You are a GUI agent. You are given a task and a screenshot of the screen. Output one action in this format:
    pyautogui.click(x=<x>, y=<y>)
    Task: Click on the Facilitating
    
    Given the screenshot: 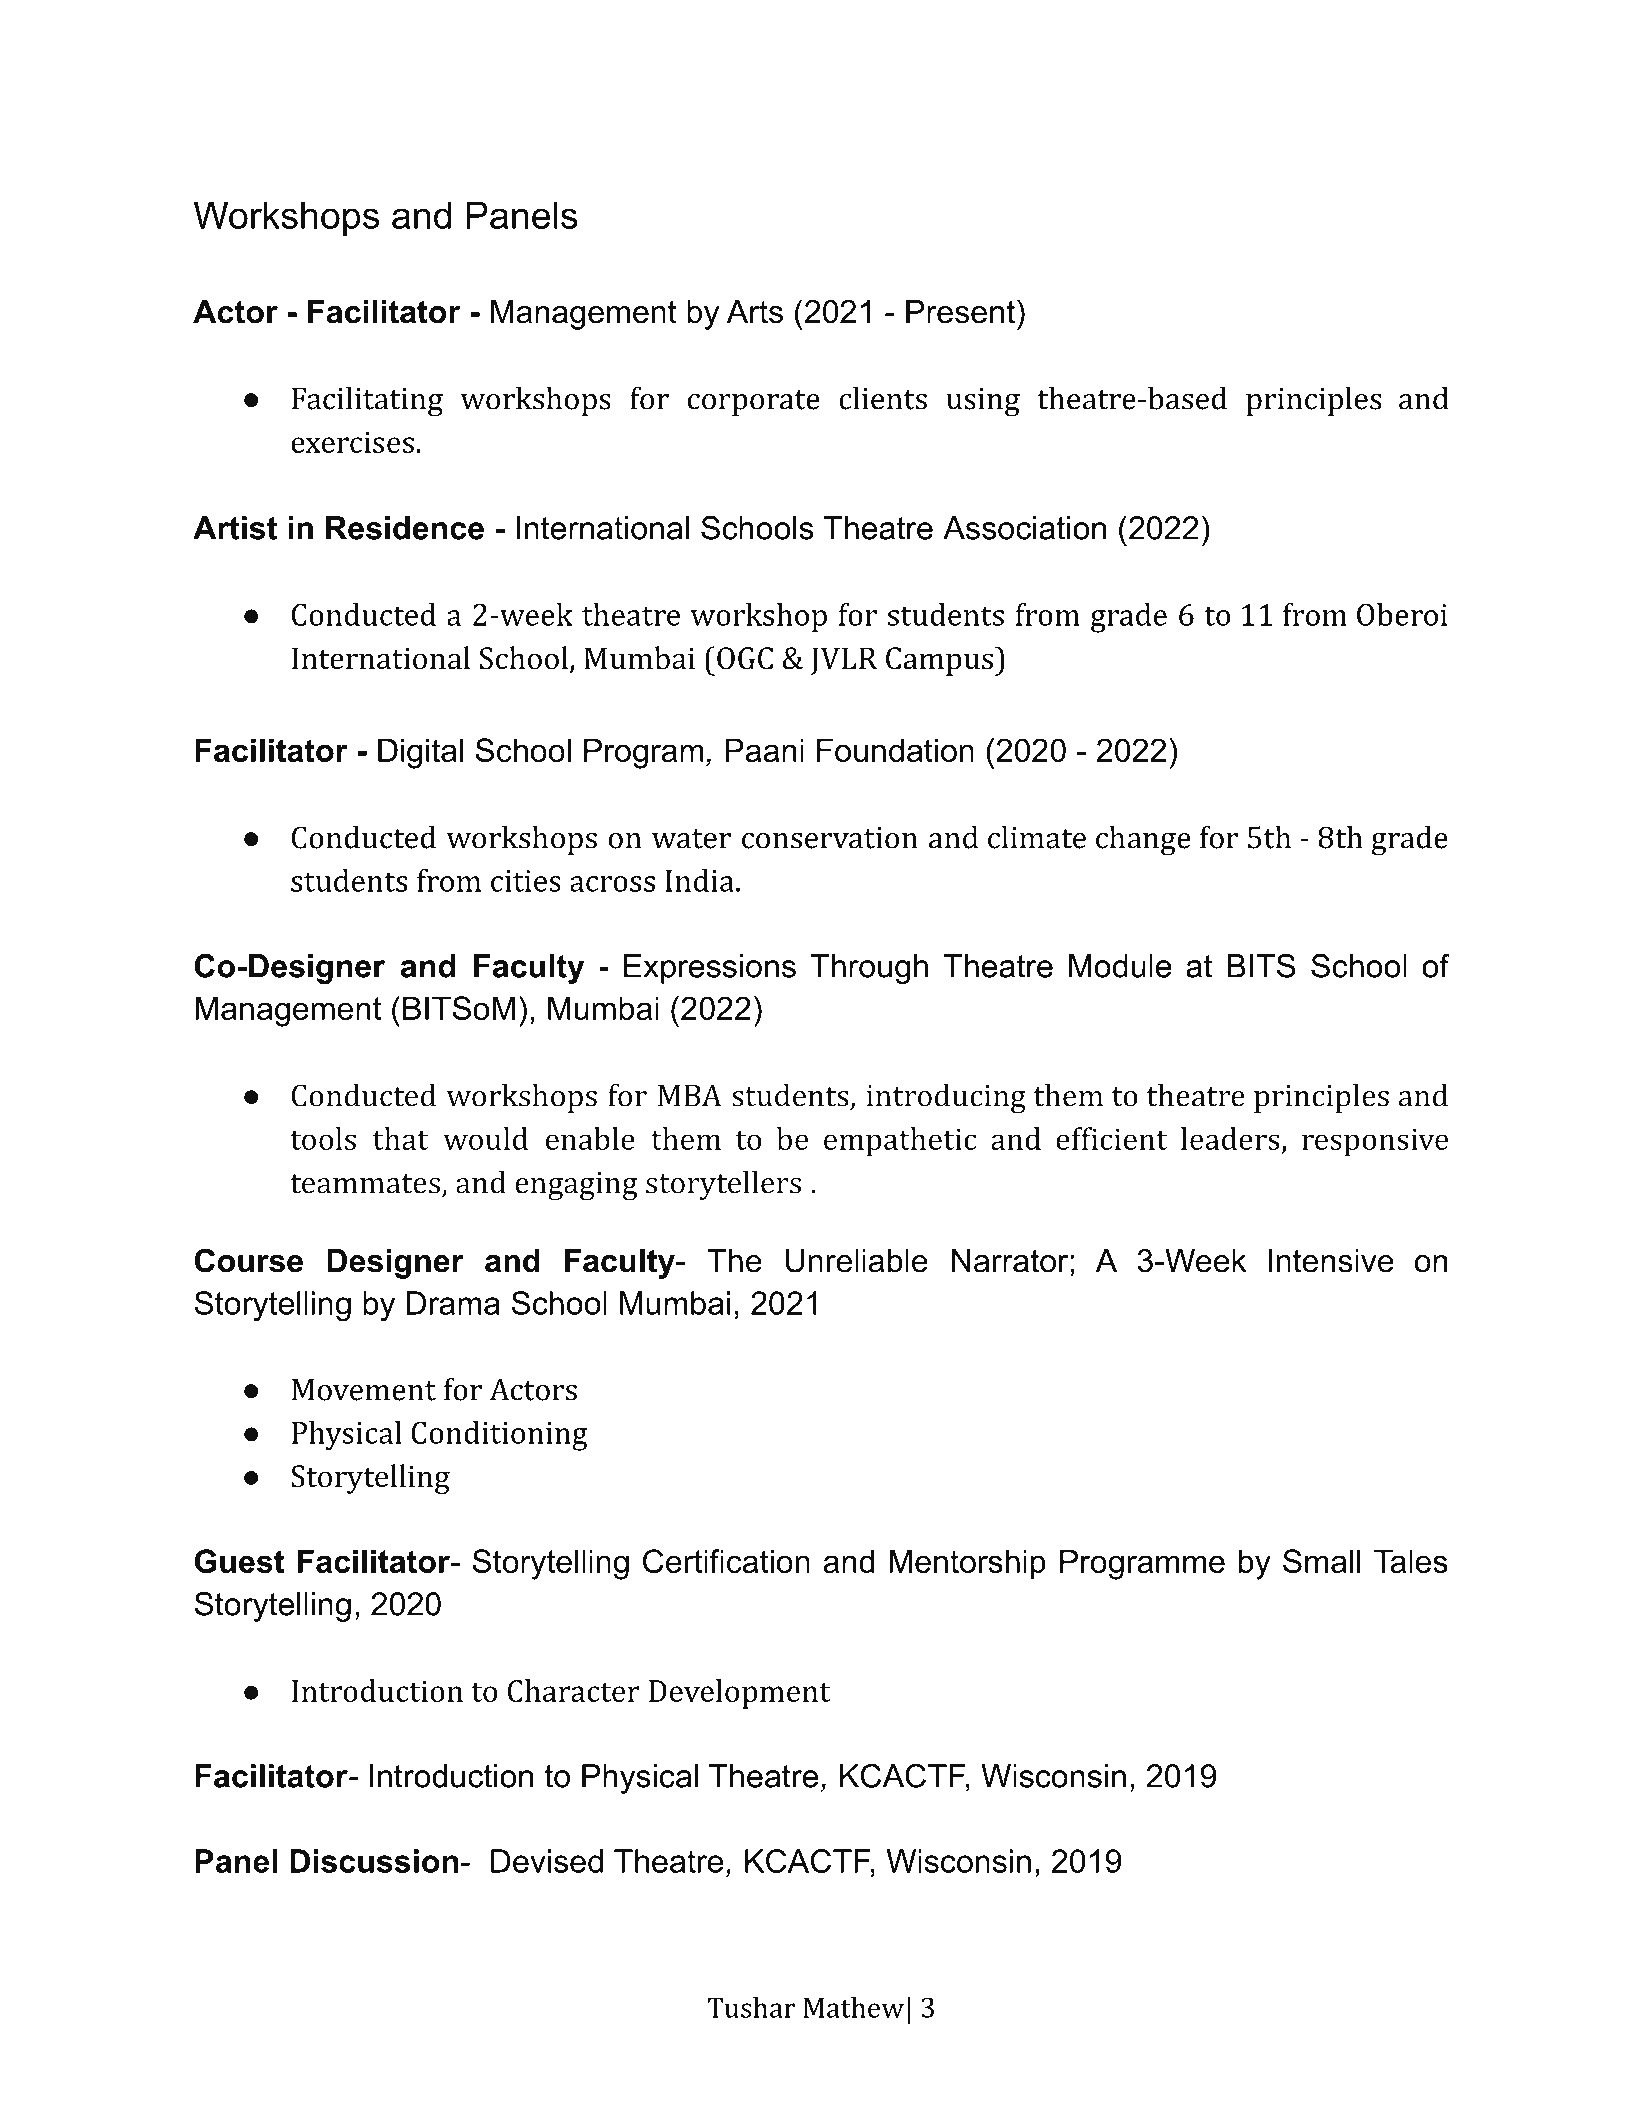 What is the action you would take?
    pyautogui.click(x=367, y=401)
